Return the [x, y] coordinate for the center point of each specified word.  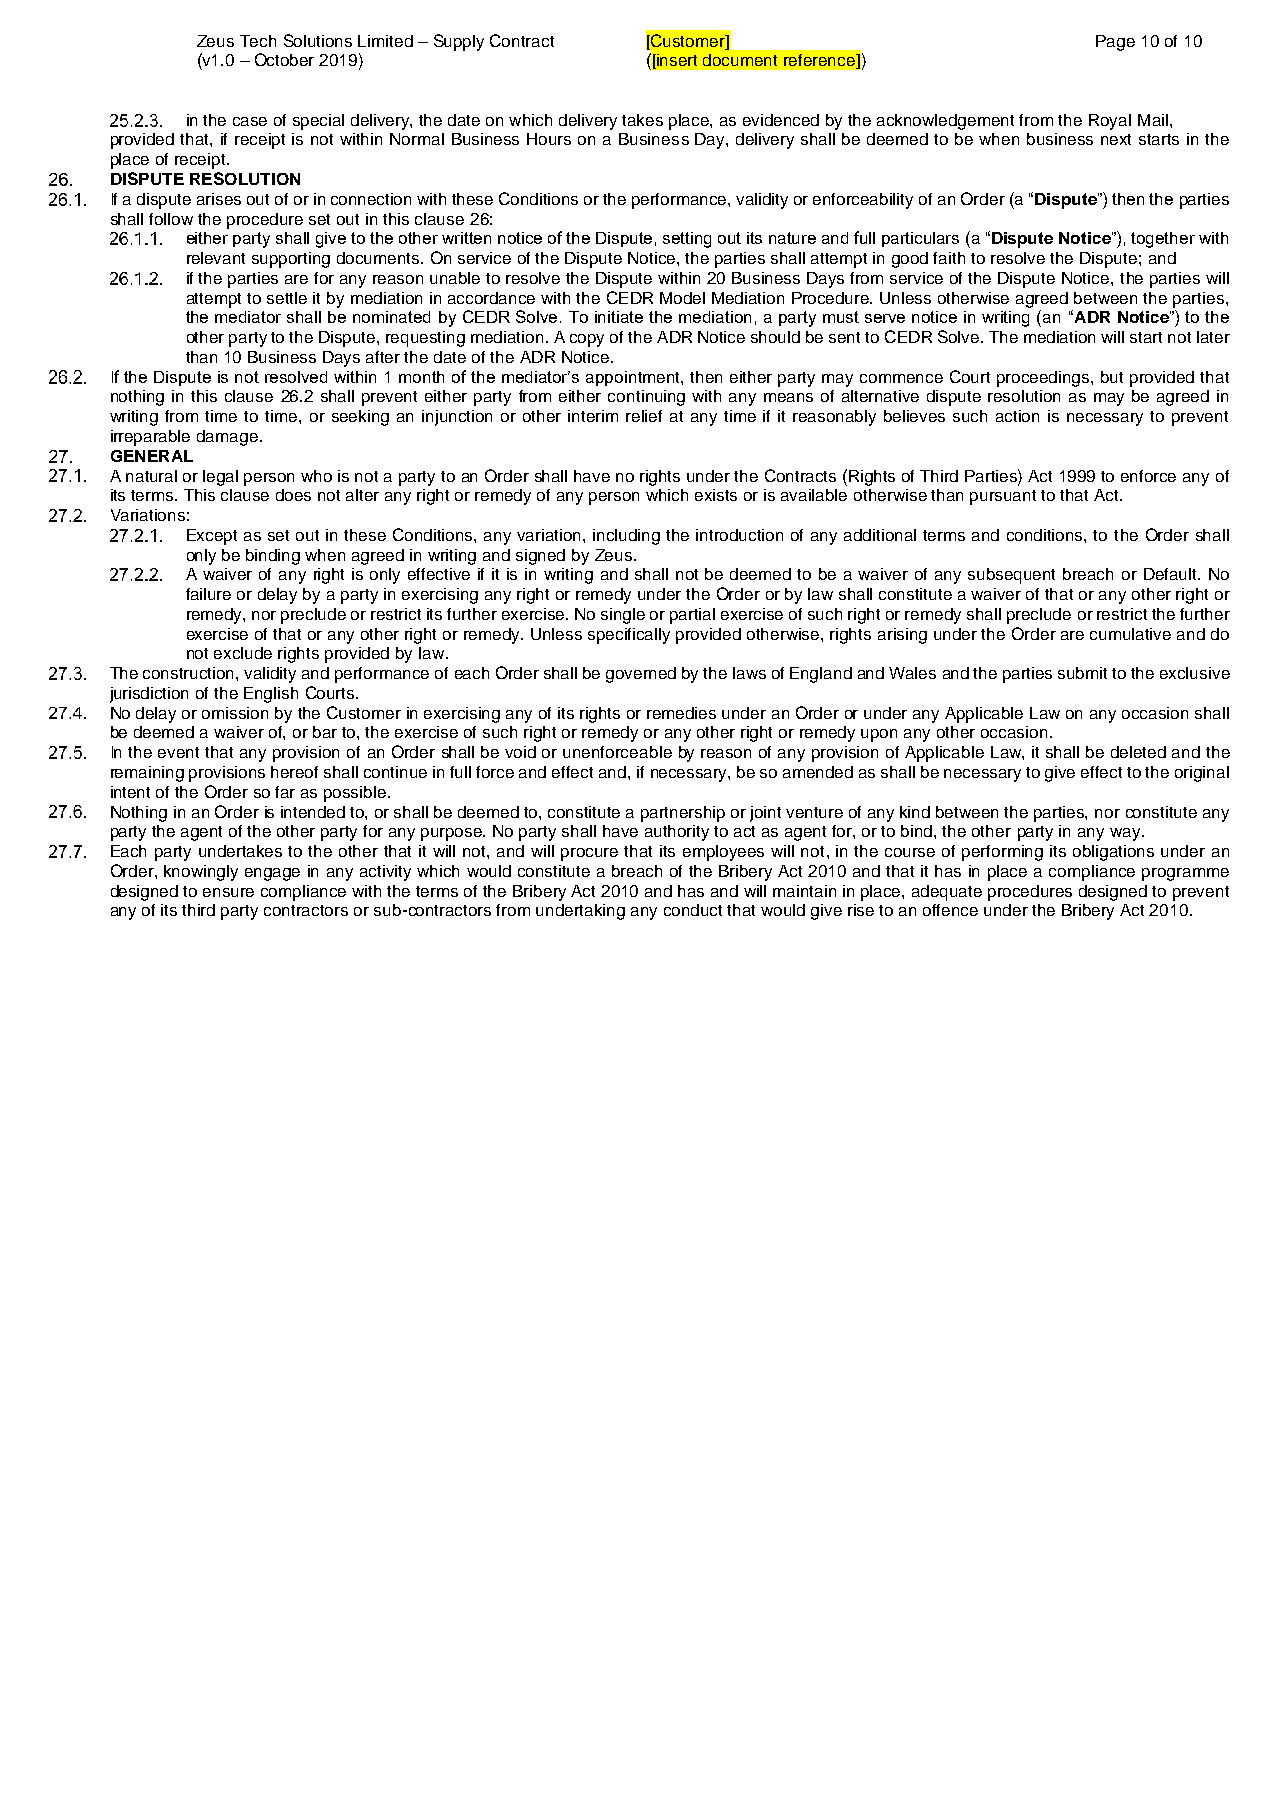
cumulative [1130, 634]
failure [208, 594]
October [284, 59]
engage [272, 874]
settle [287, 298]
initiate [619, 317]
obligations [1113, 853]
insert [676, 61]
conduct [693, 910]
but [1112, 377]
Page [1115, 43]
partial [692, 616]
